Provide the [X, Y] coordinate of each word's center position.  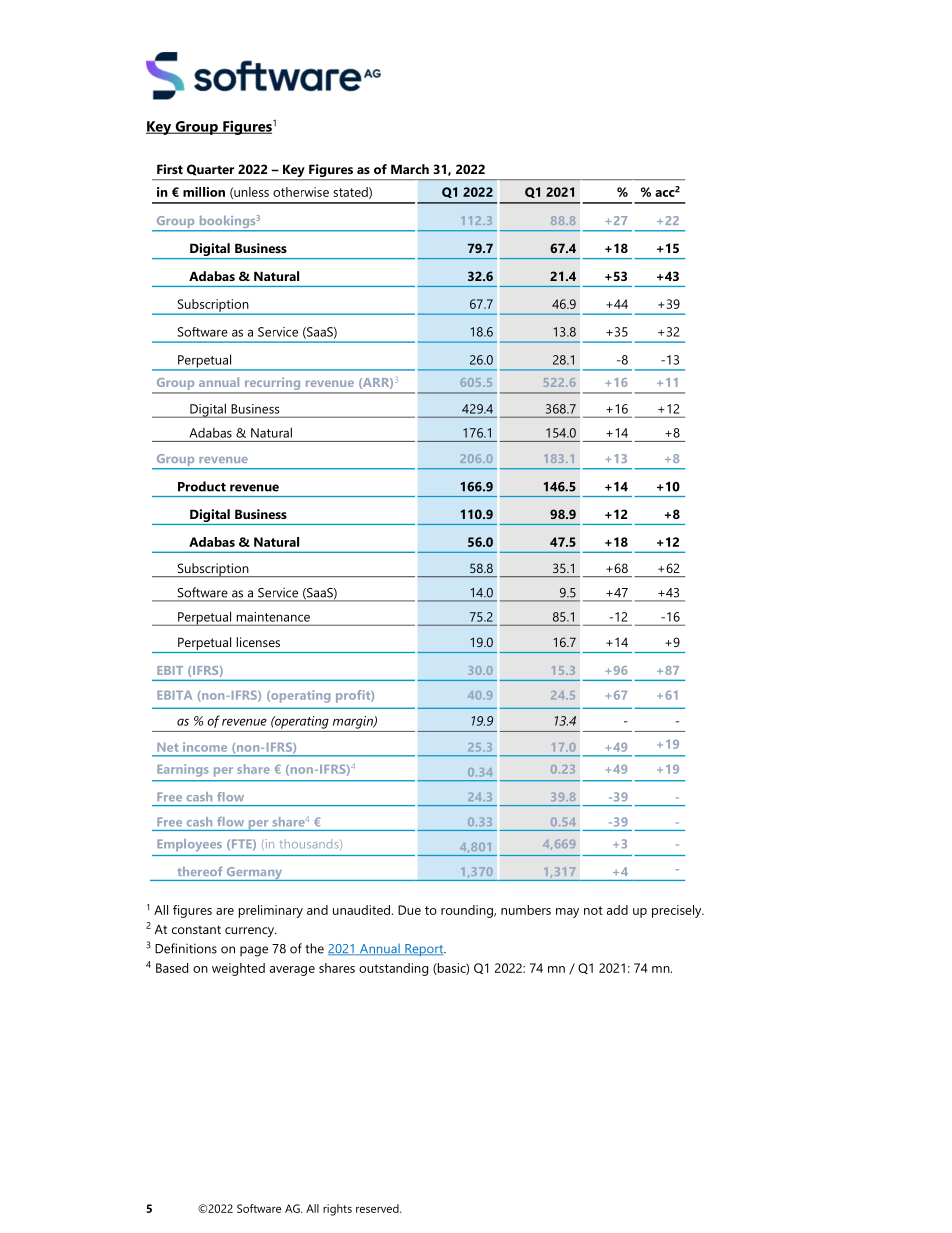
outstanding [393, 969]
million [204, 192]
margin [354, 722]
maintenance [273, 617]
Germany [254, 874]
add [617, 910]
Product [202, 486]
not [593, 910]
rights [337, 1210]
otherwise [301, 192]
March [410, 169]
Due [409, 910]
